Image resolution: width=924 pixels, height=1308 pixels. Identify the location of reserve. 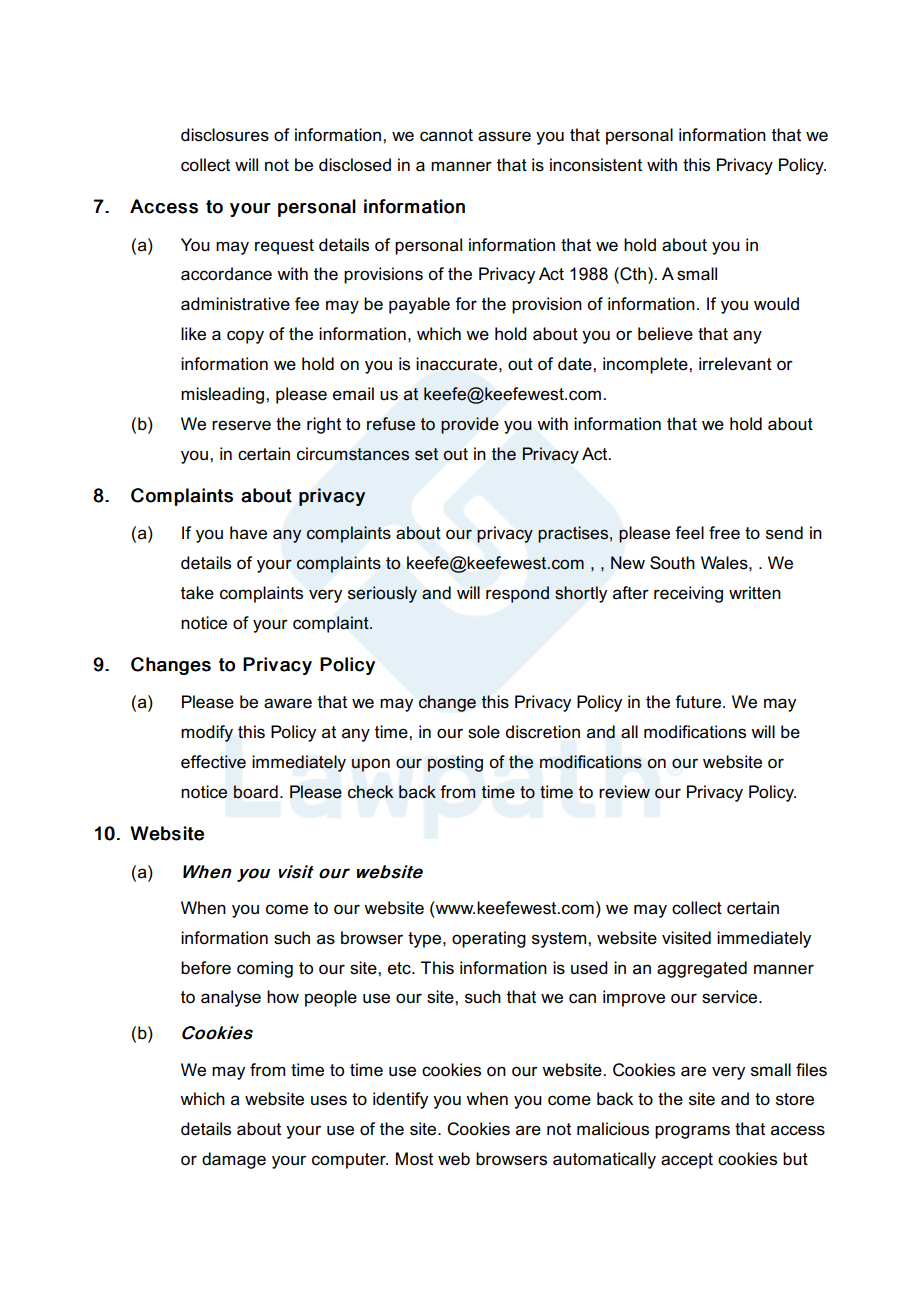
(241, 425).
